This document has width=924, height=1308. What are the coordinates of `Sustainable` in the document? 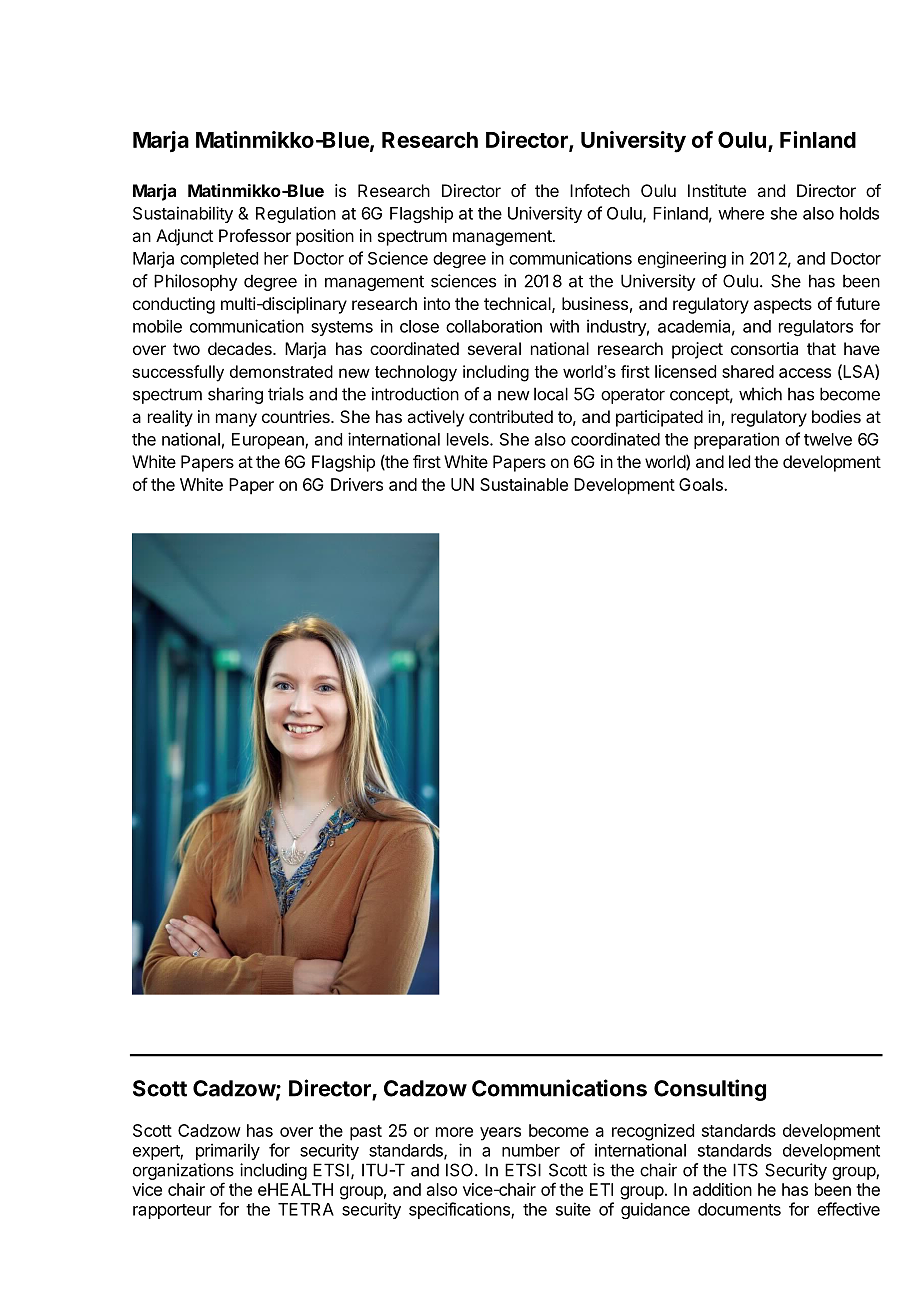 It's located at (524, 484).
